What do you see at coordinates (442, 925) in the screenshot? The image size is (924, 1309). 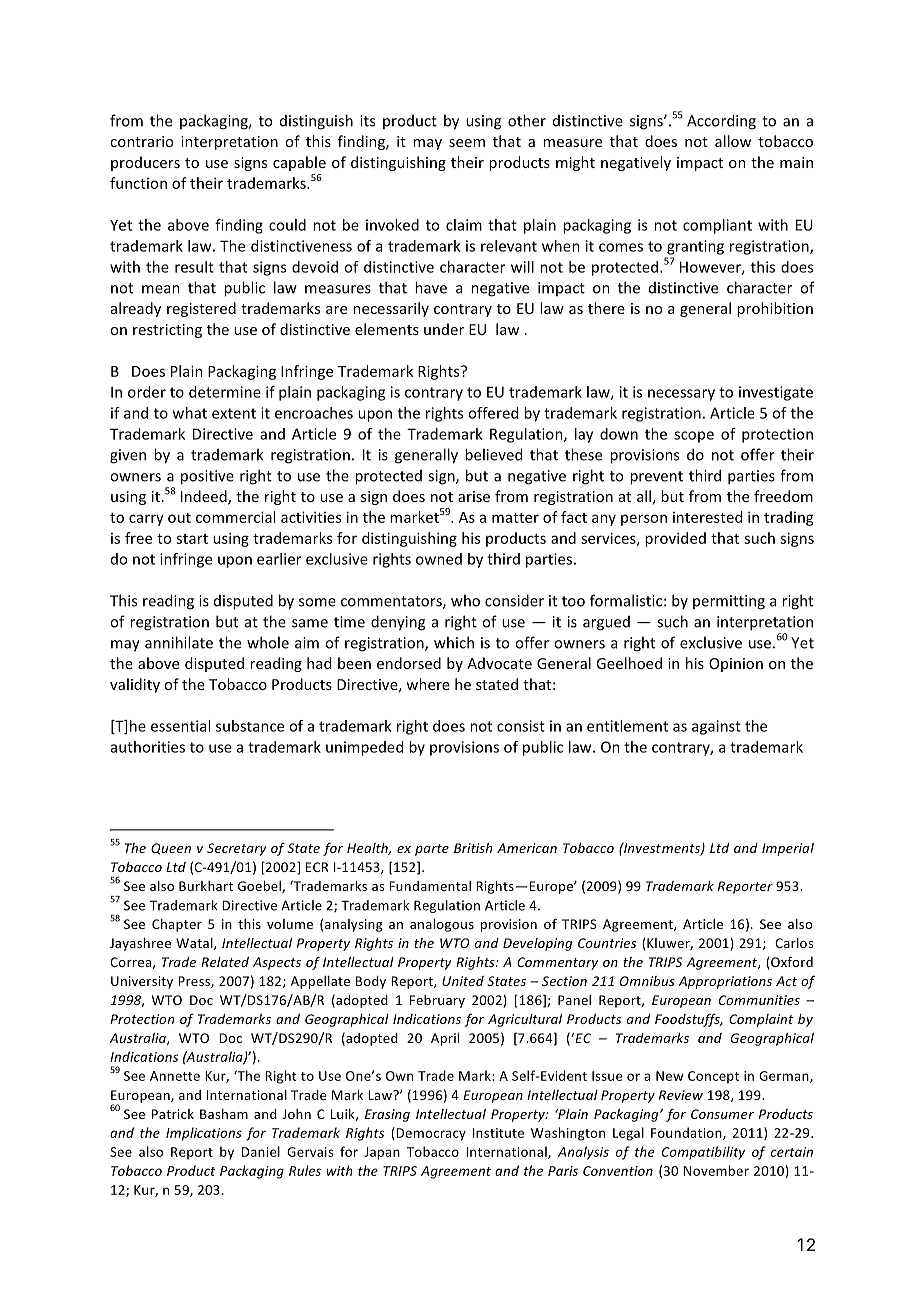 I see `analogous` at bounding box center [442, 925].
